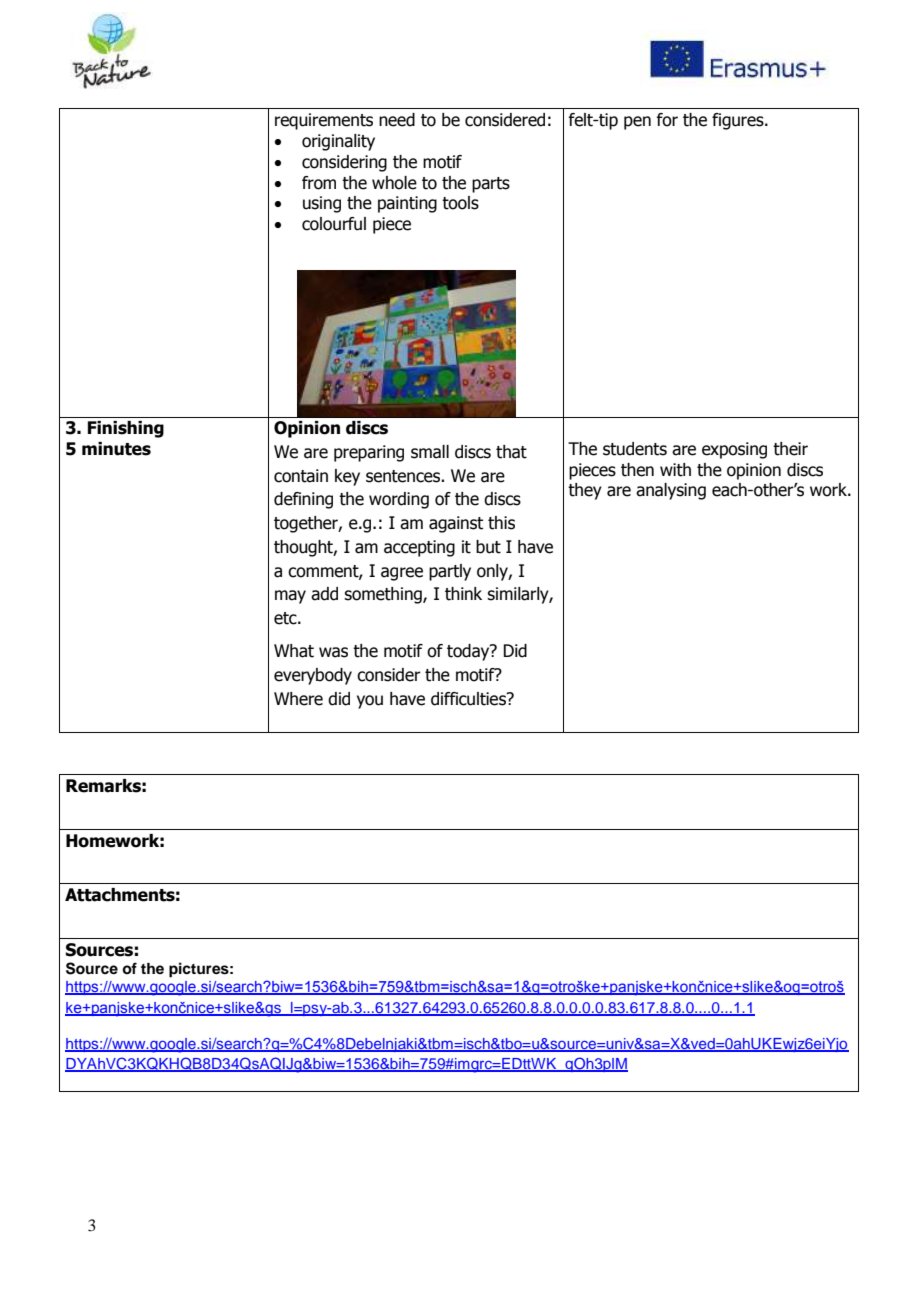  Describe the element at coordinates (734, 450) in the document. I see `exposing` at that location.
